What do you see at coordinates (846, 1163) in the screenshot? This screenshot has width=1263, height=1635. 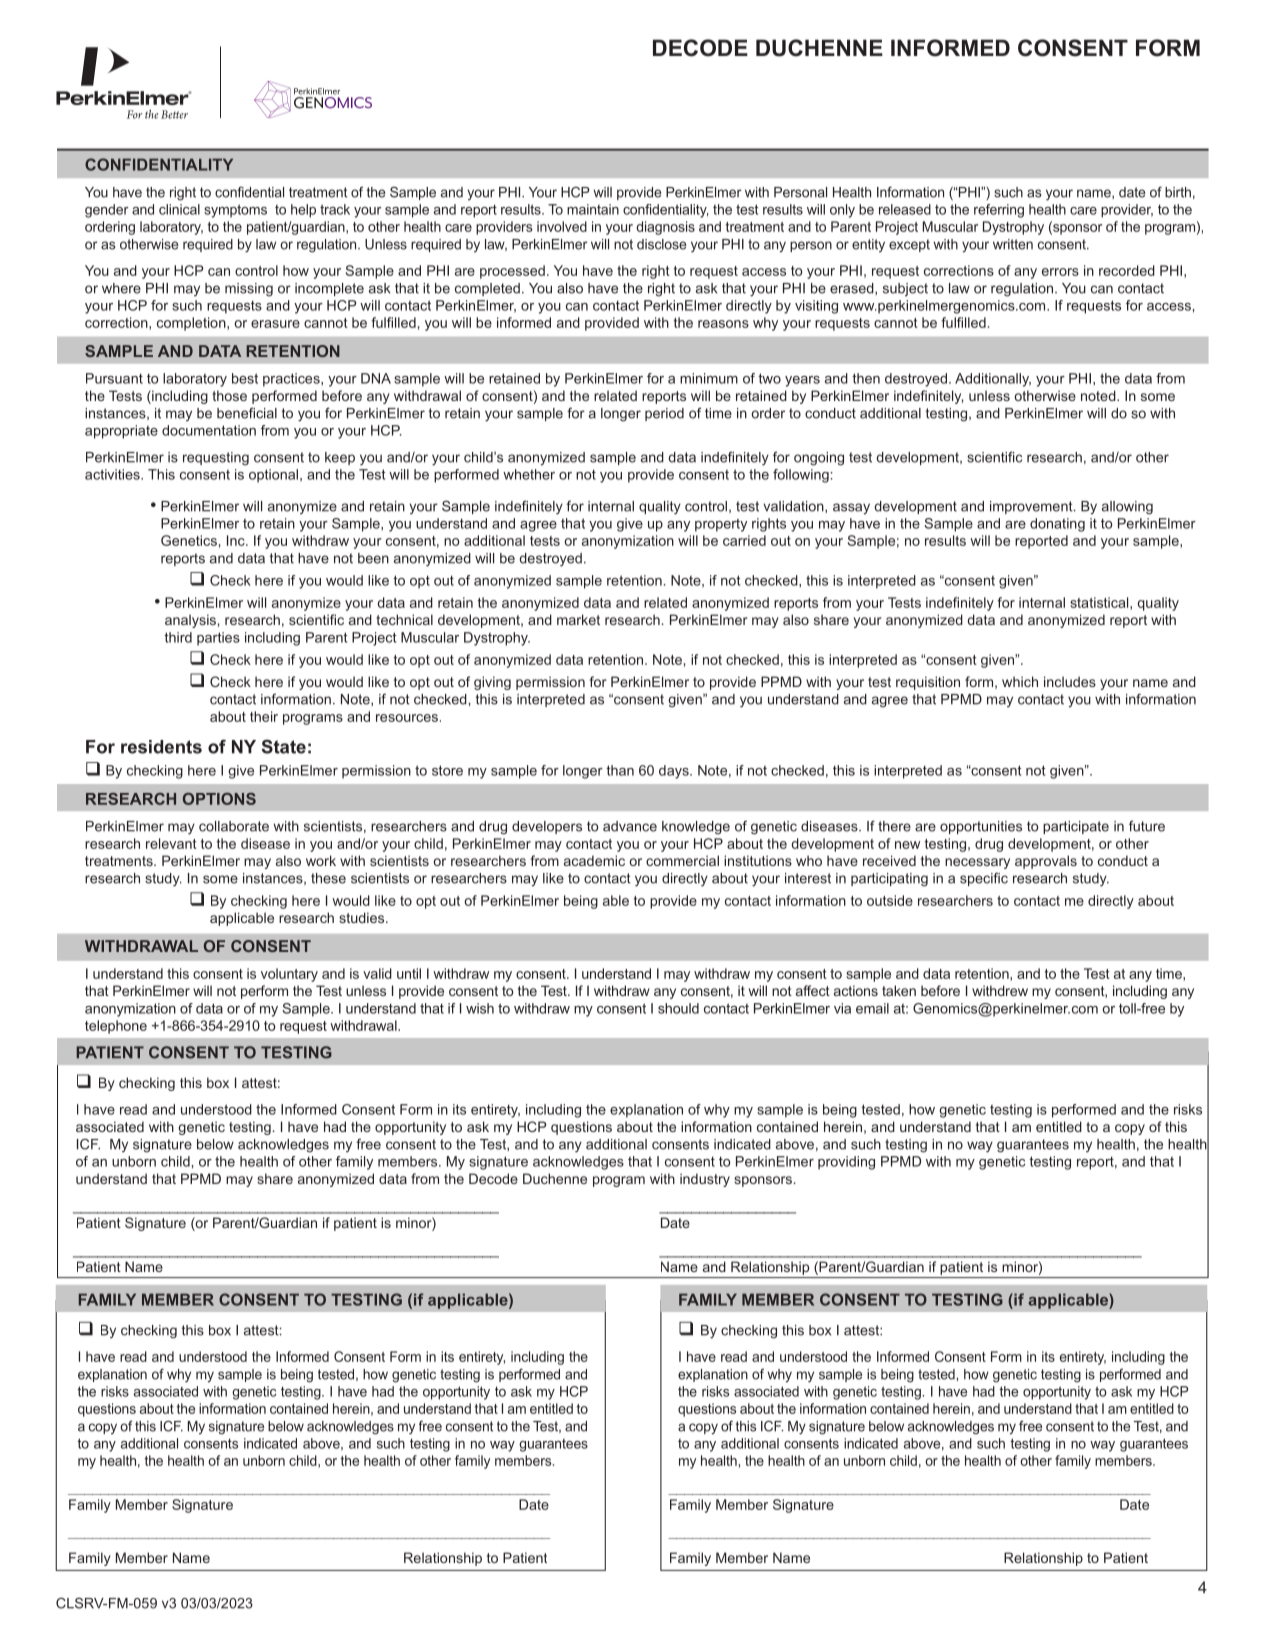 I see `providing` at bounding box center [846, 1163].
